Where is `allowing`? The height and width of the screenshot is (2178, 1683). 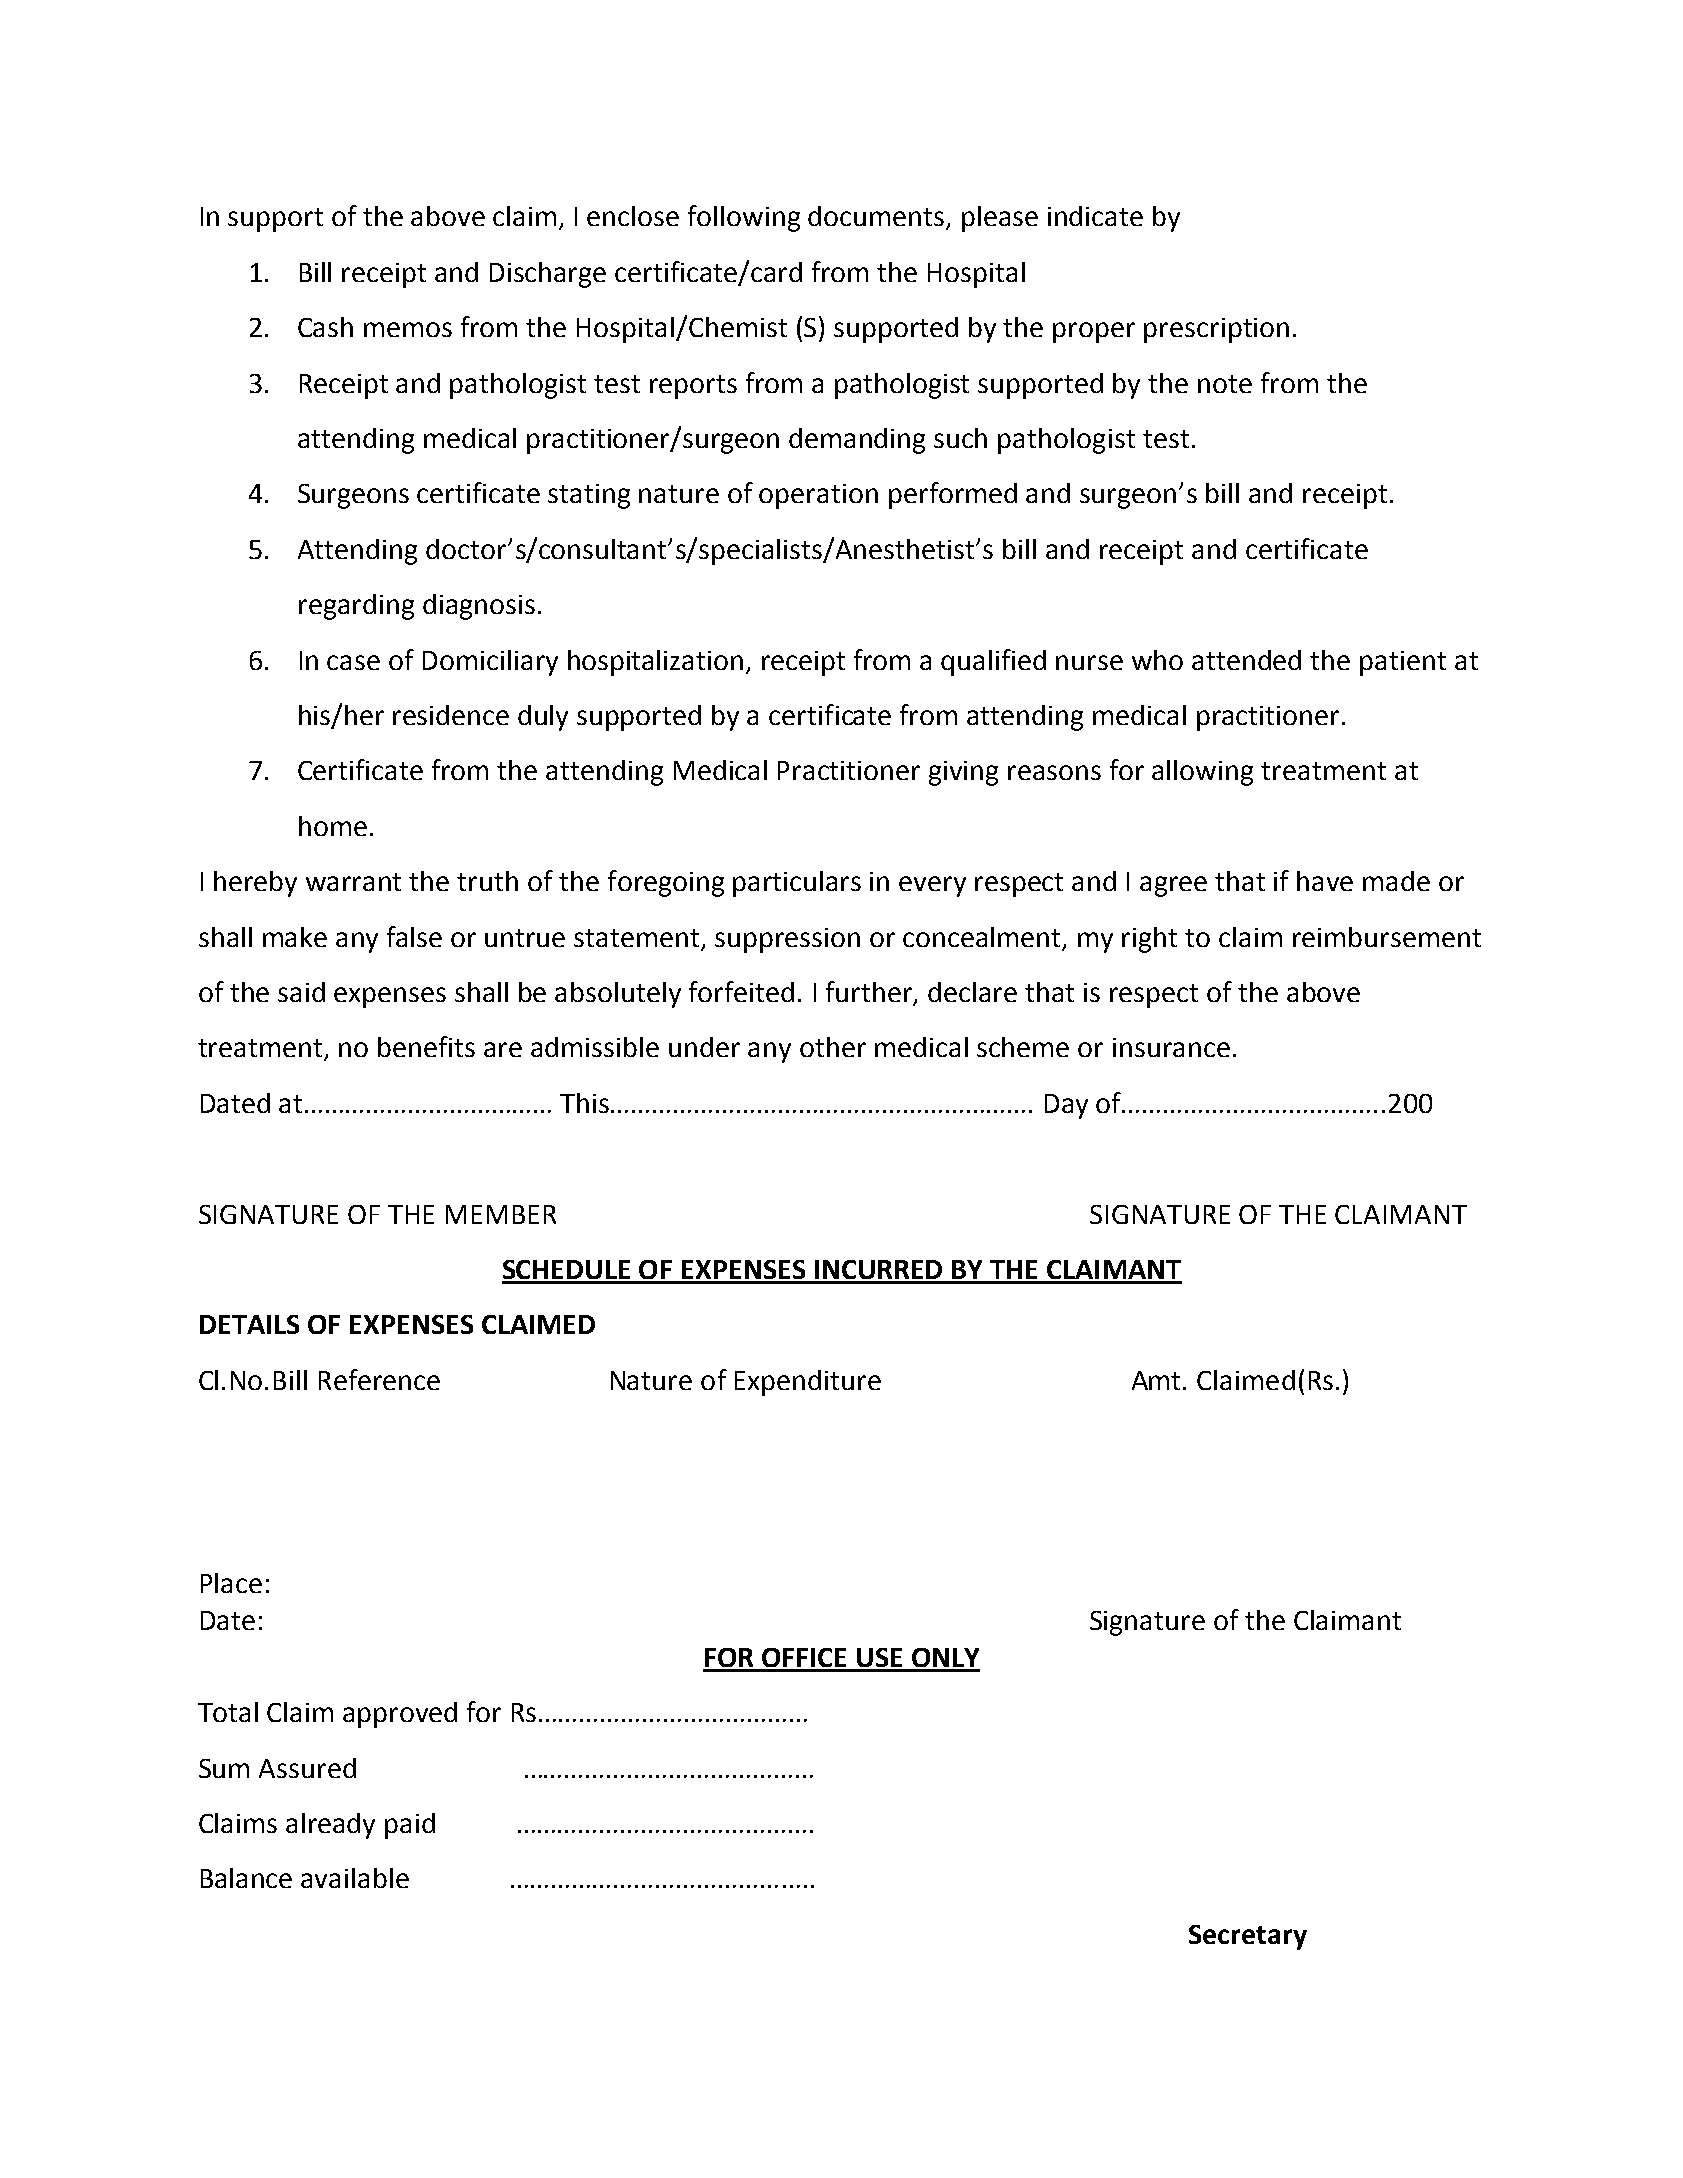 allowing is located at coordinates (1202, 773).
